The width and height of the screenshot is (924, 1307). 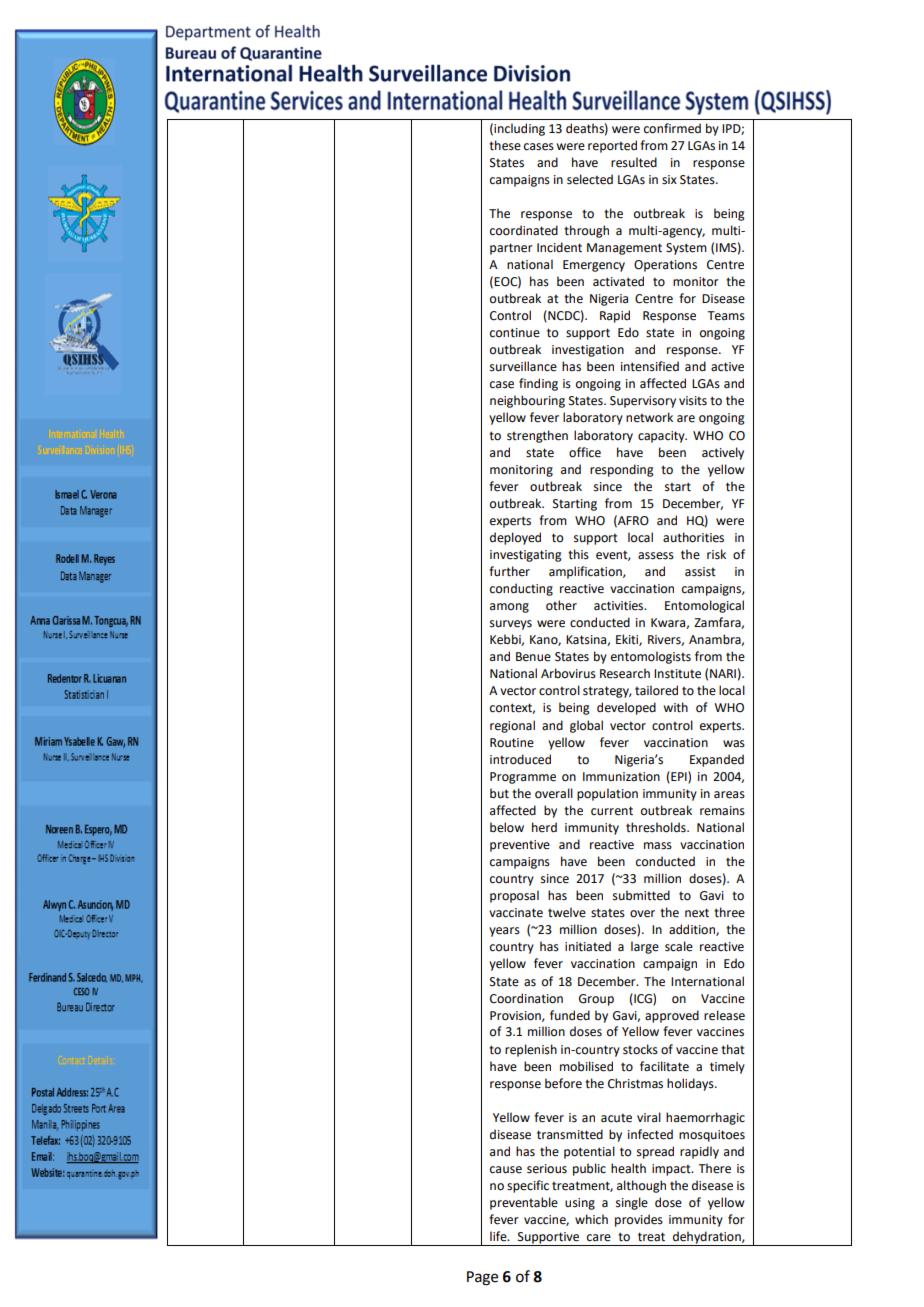 What do you see at coordinates (693, 537) in the screenshot?
I see `authorities` at bounding box center [693, 537].
